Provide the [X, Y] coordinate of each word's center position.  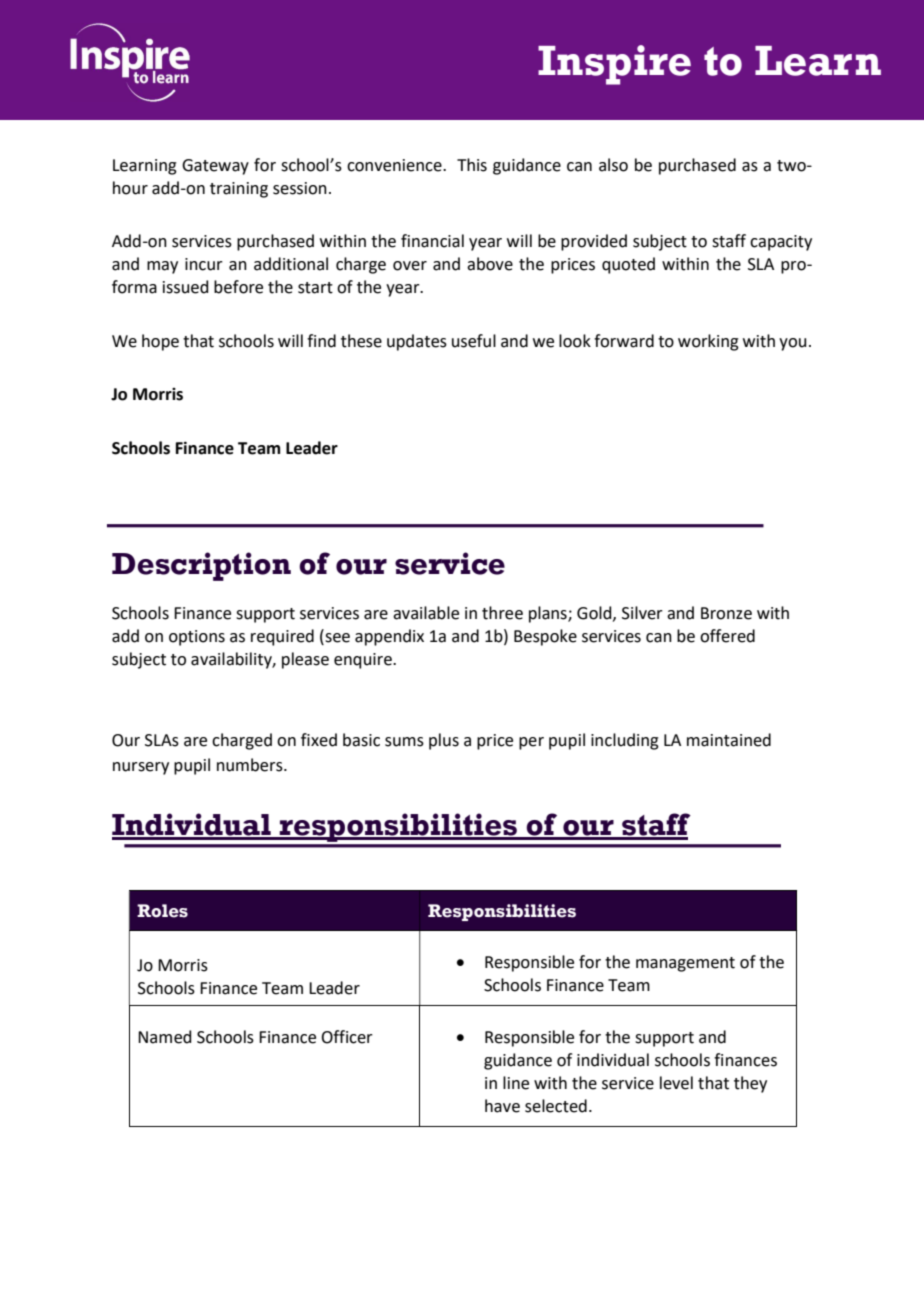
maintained [729, 740]
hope [160, 342]
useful [474, 341]
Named [165, 1037]
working [708, 342]
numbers [251, 765]
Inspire [614, 65]
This [472, 165]
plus [444, 741]
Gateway [215, 167]
